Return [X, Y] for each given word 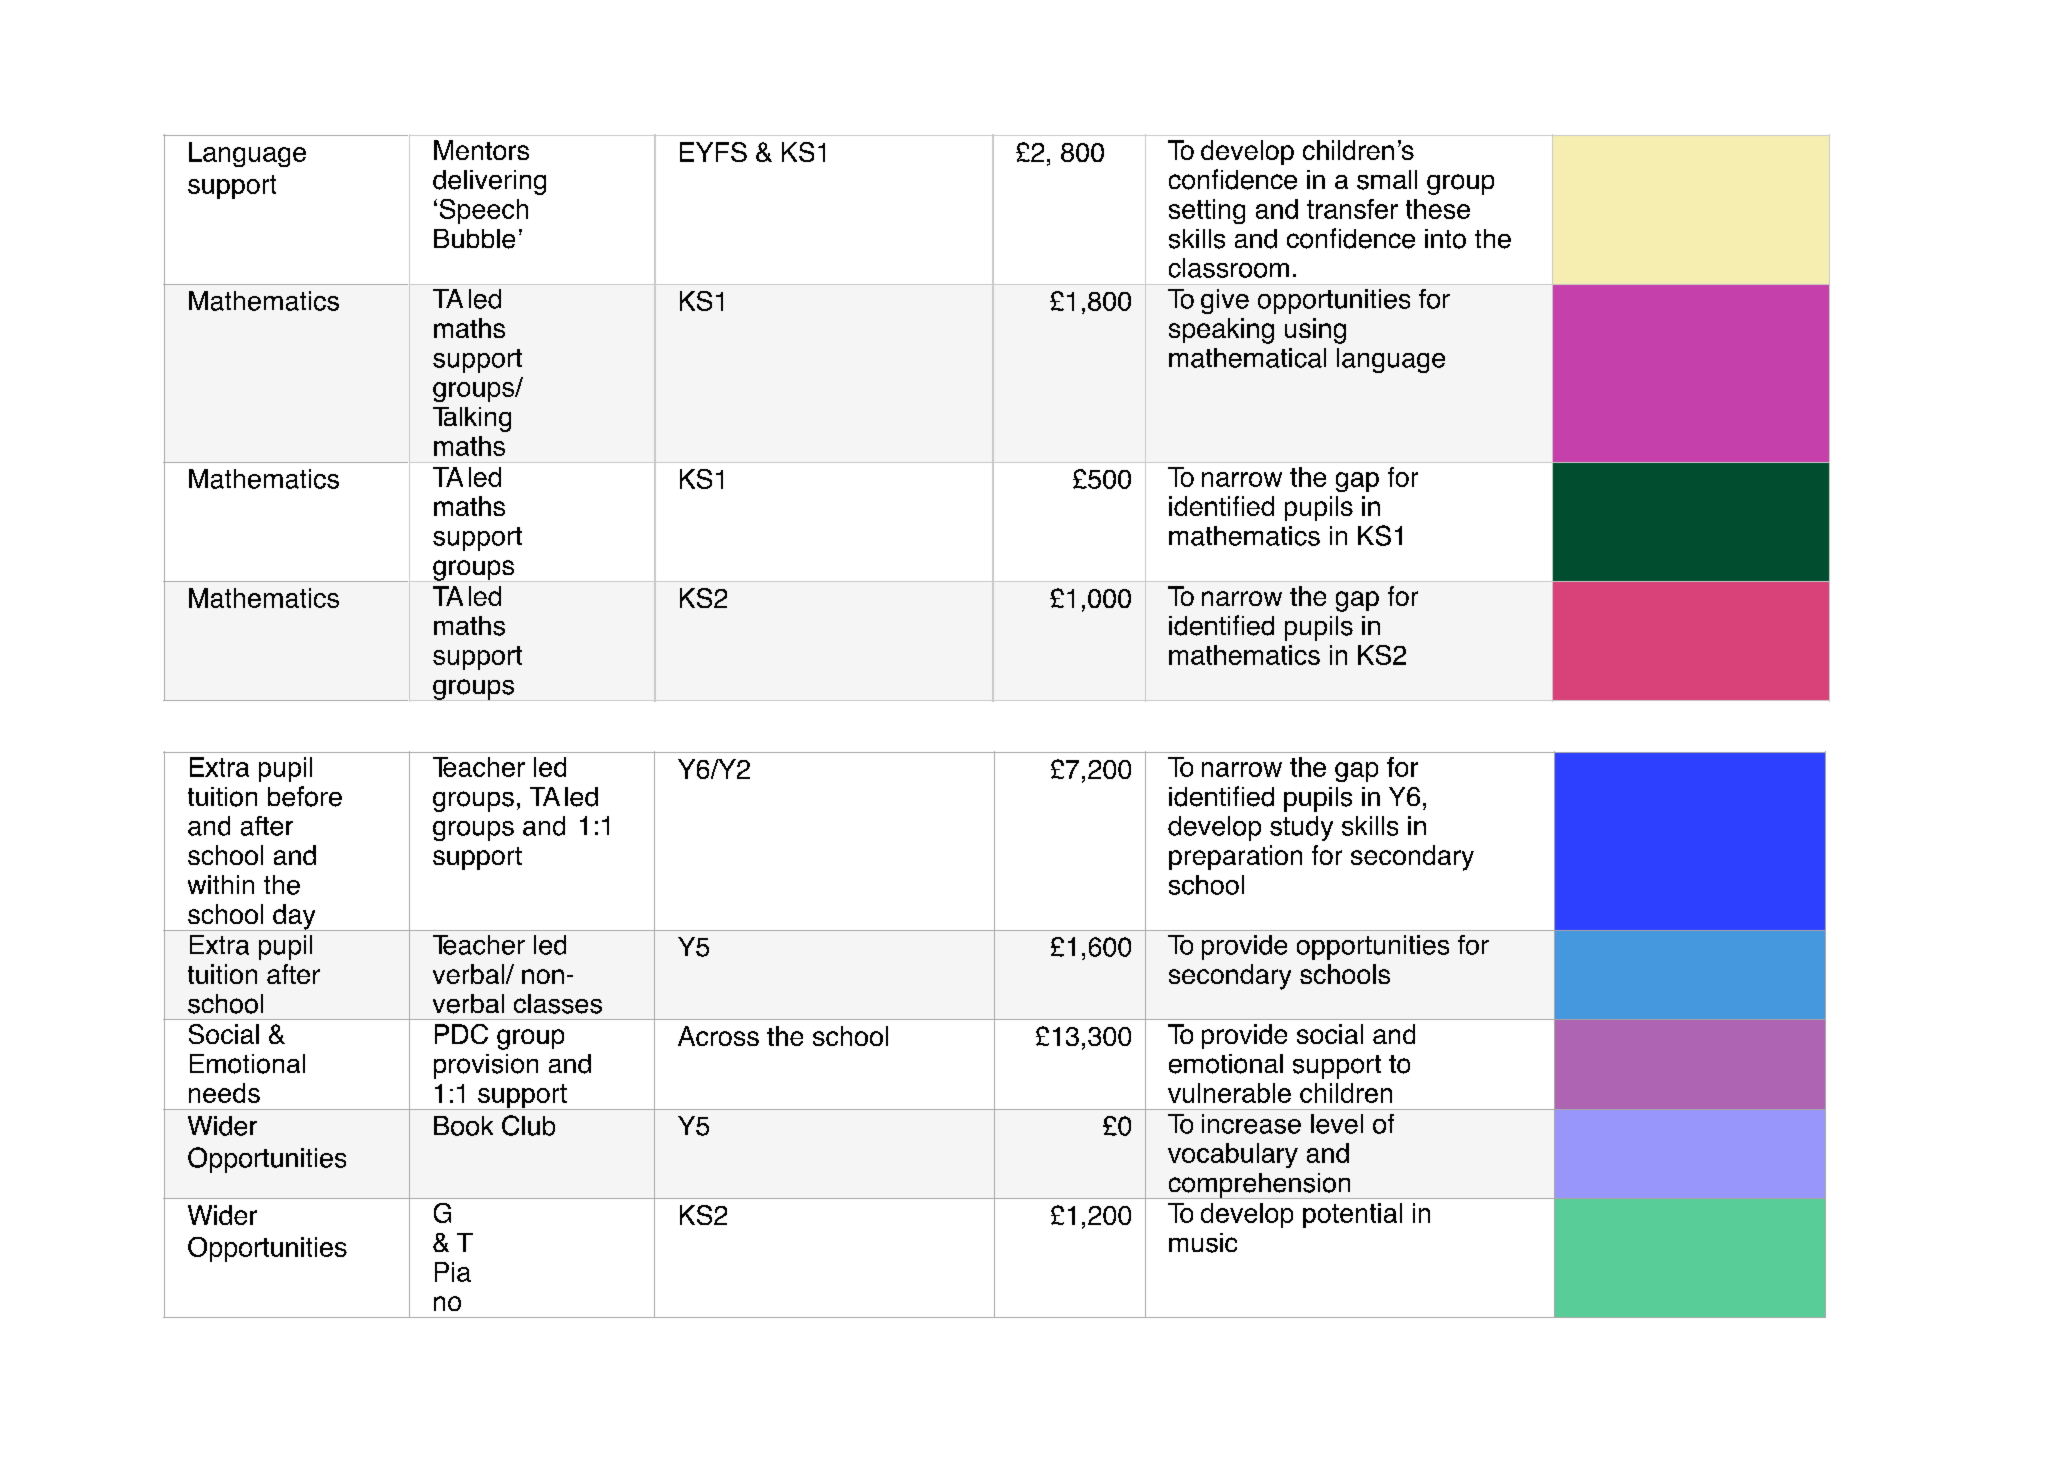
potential [1352, 1215]
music [1203, 1243]
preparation [1235, 857]
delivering [489, 182]
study [1301, 828]
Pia [453, 1272]
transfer [1352, 209]
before [305, 796]
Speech [484, 211]
